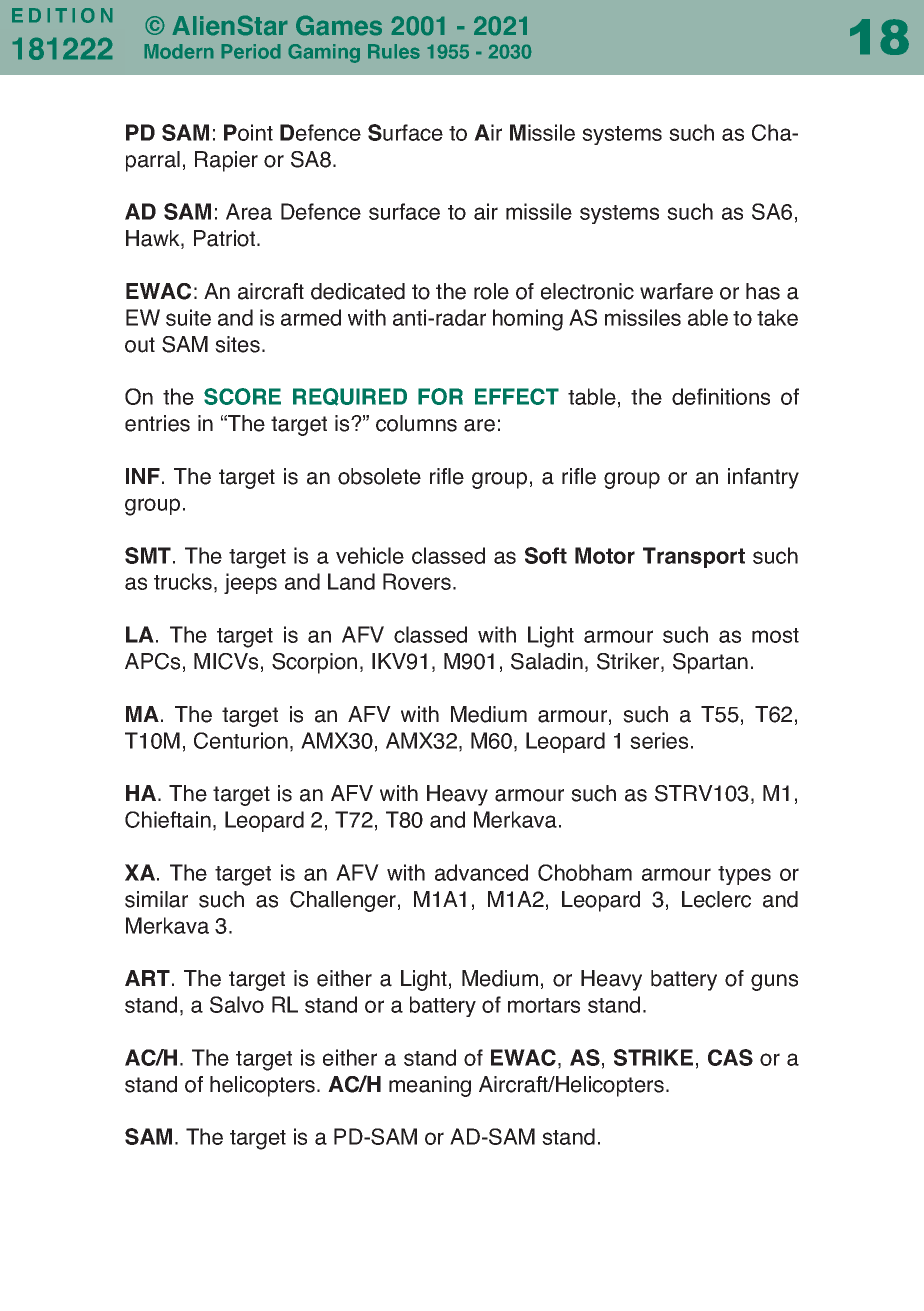 Image resolution: width=924 pixels, height=1311 pixels. What do you see at coordinates (394, 51) in the document?
I see `Rules` at bounding box center [394, 51].
